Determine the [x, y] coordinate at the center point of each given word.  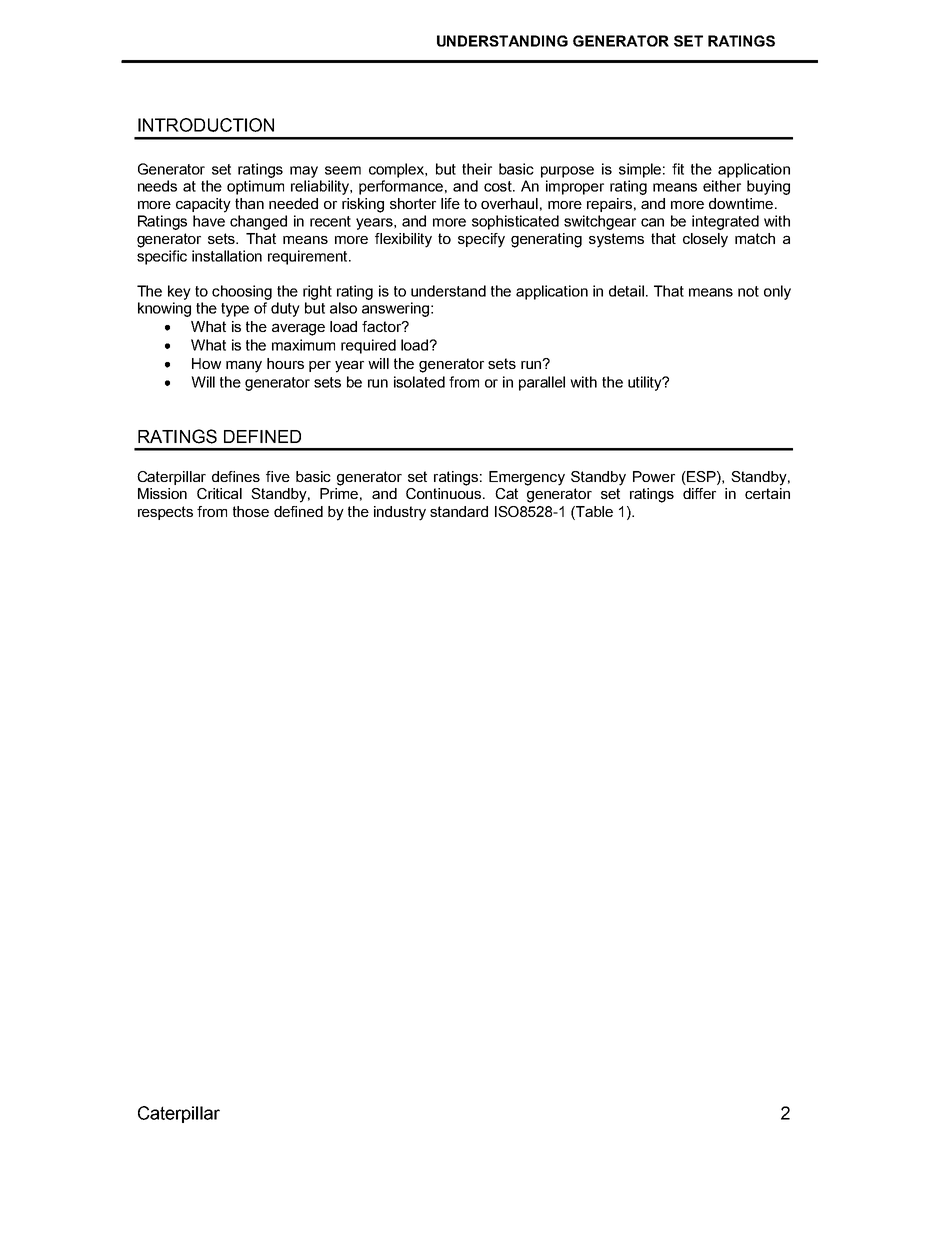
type [235, 310]
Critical [219, 493]
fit [678, 169]
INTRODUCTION [206, 125]
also [343, 308]
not [748, 291]
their [477, 169]
